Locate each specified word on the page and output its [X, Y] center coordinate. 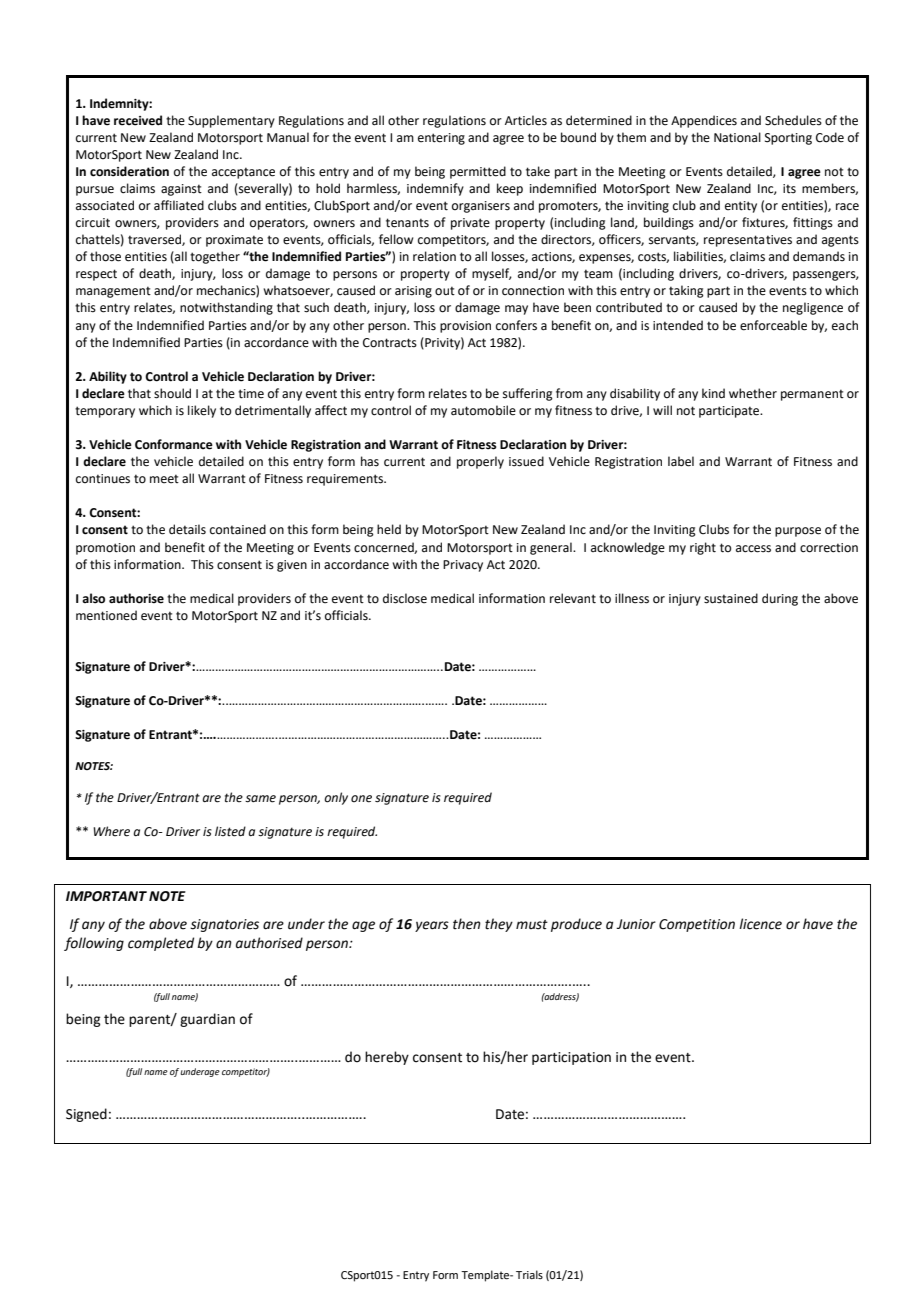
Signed [86, 1115]
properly [480, 462]
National [737, 137]
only [336, 798]
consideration [129, 171]
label [681, 461]
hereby [387, 1058]
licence [760, 924]
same [260, 799]
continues [103, 479]
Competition [697, 925]
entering [441, 139]
